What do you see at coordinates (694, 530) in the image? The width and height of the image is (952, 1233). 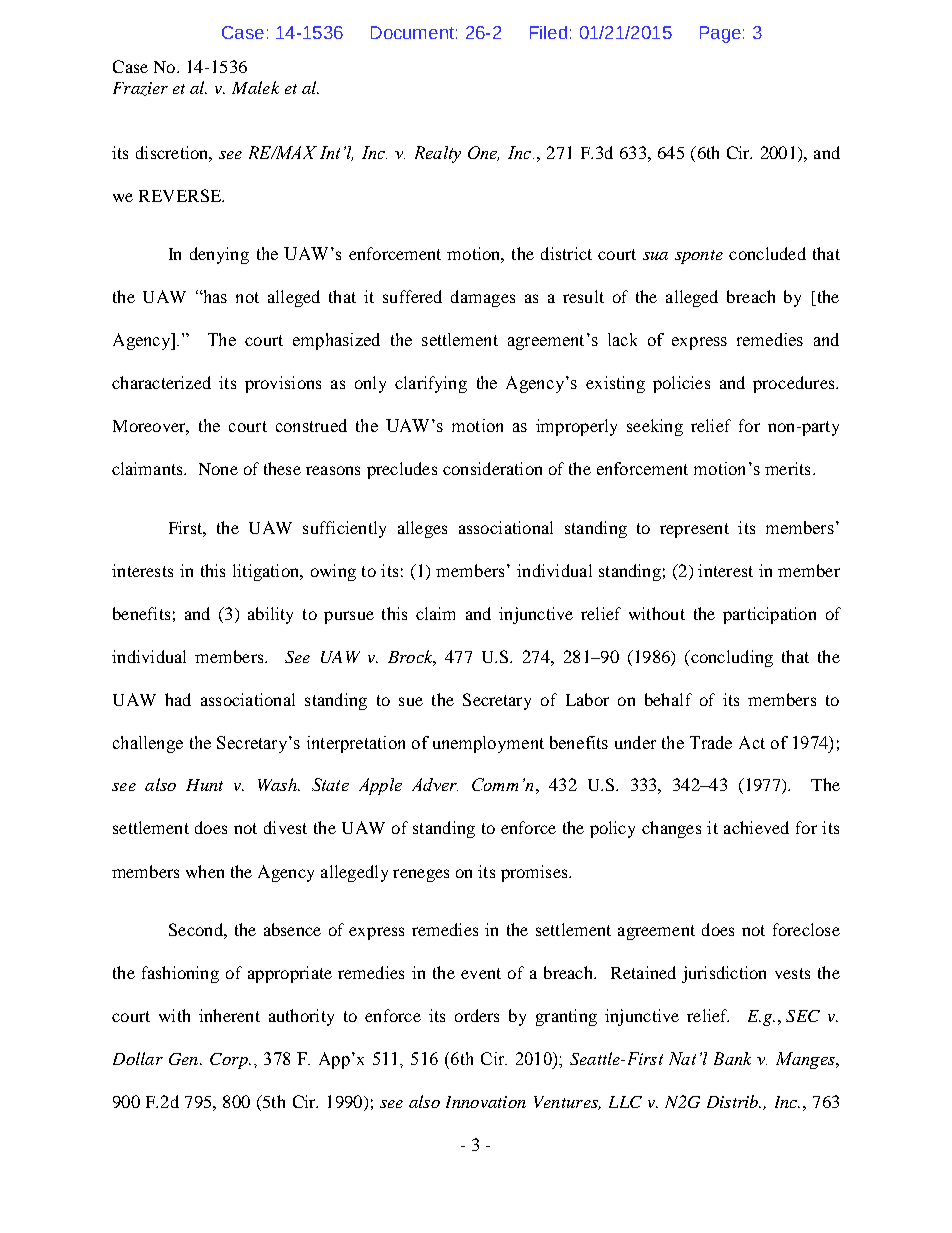 I see `represent` at bounding box center [694, 530].
